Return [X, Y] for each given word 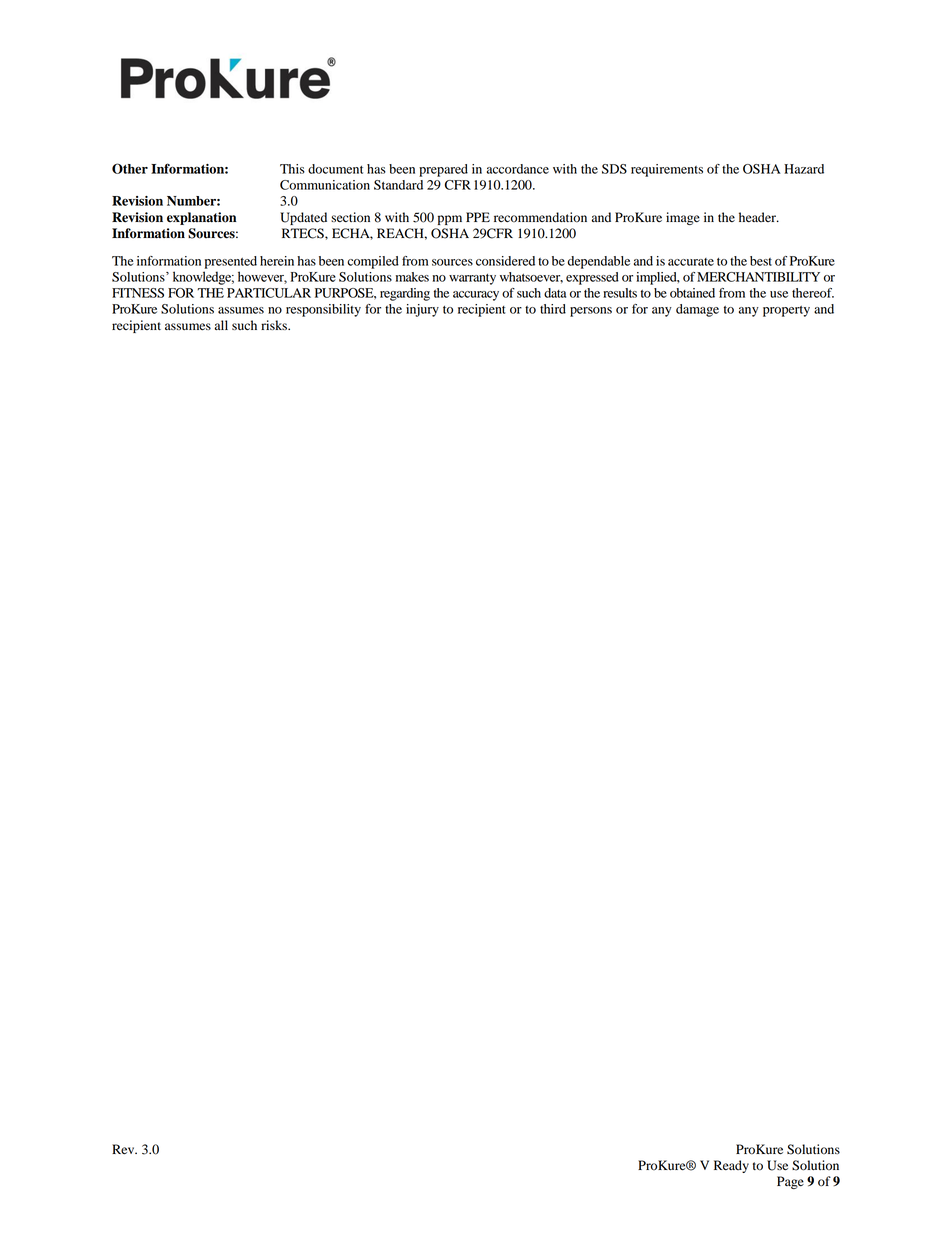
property [786, 311]
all [221, 325]
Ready [731, 1166]
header [758, 217]
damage [697, 310]
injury [422, 310]
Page [790, 1182]
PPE [478, 217]
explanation [201, 218]
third [553, 309]
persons [591, 312]
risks [275, 325]
